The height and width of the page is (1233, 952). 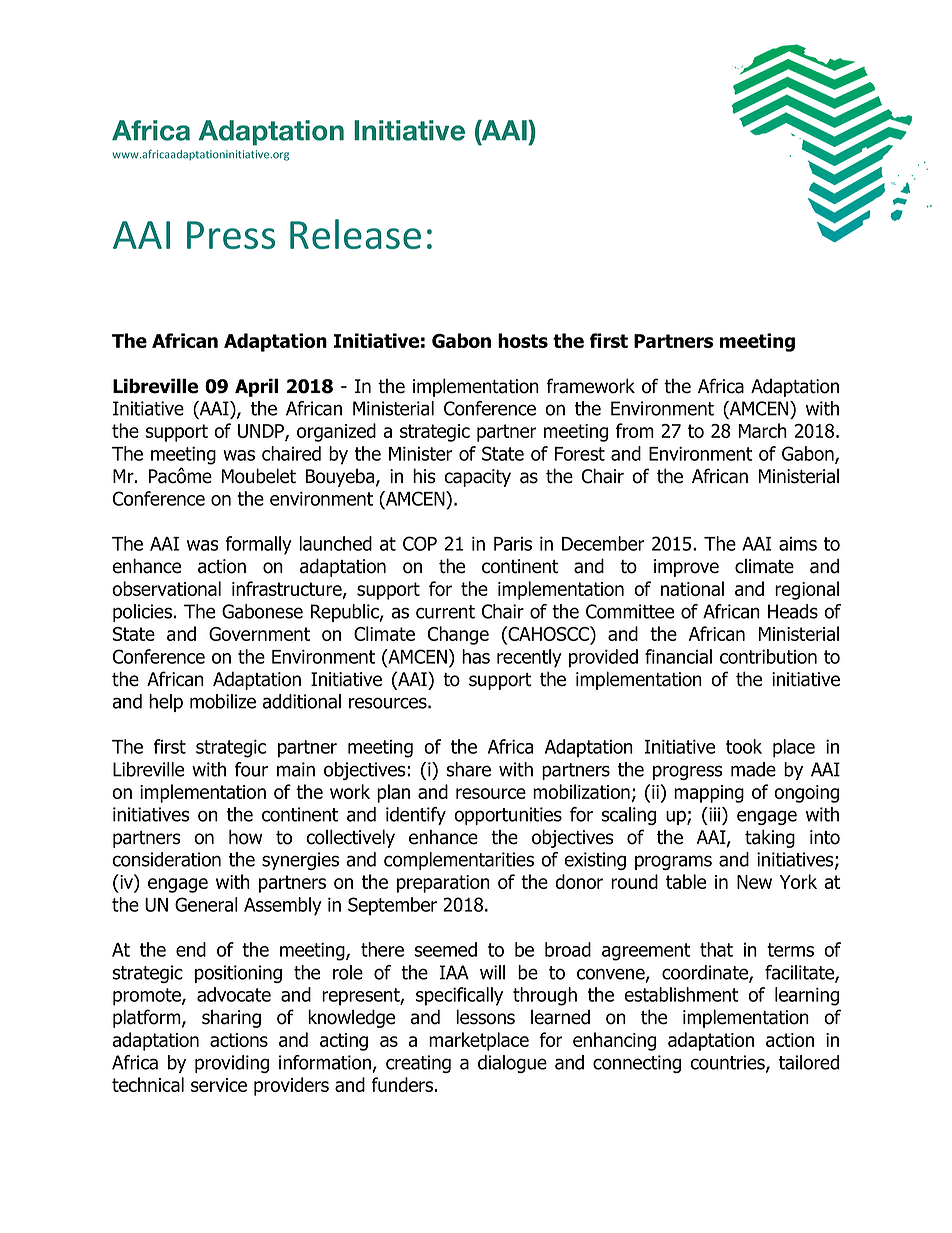 What do you see at coordinates (231, 235) in the page?
I see `Press` at bounding box center [231, 235].
